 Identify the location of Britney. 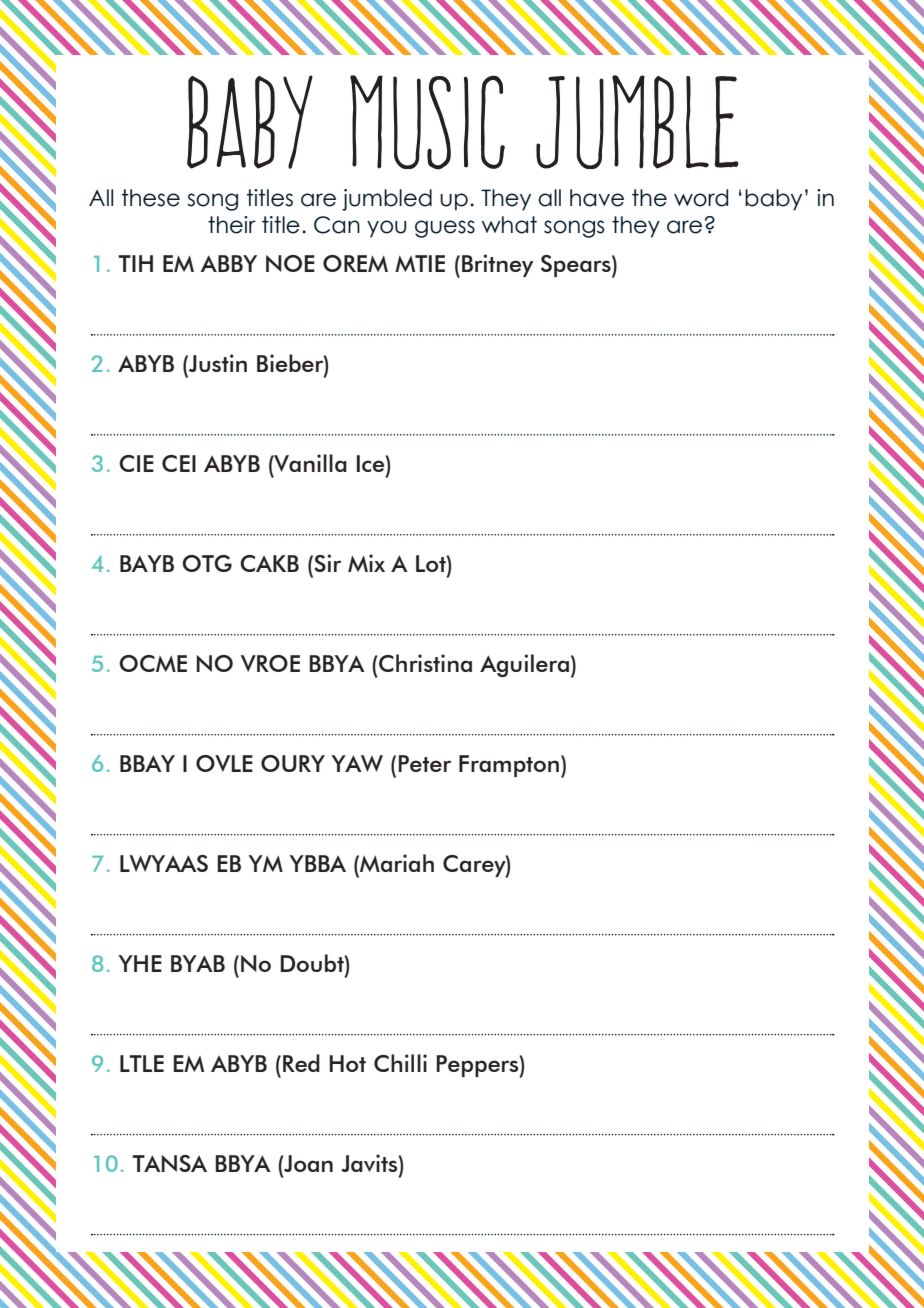
(497, 265).
